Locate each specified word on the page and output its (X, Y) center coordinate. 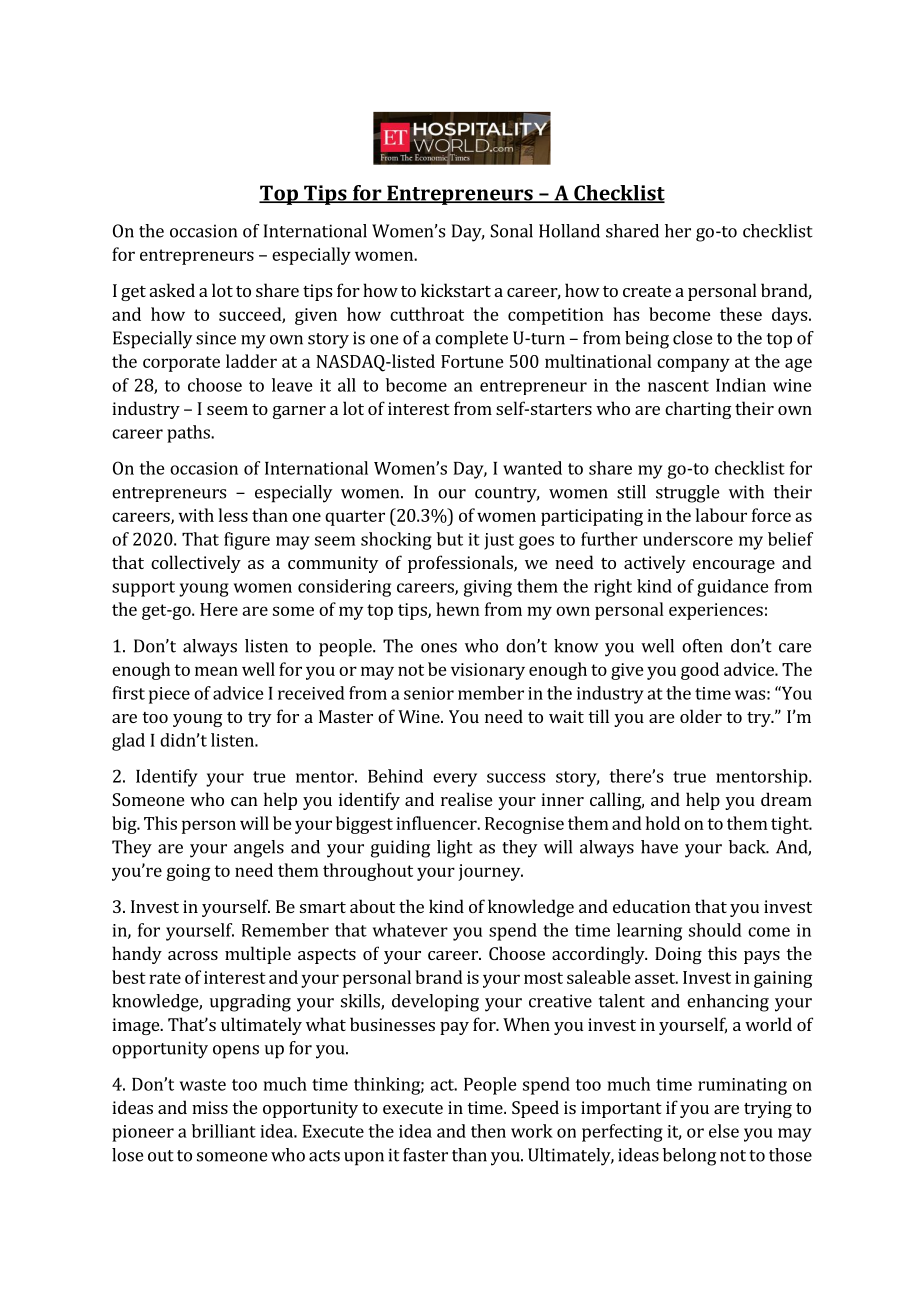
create (647, 291)
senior (429, 693)
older (701, 716)
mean (216, 671)
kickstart (456, 290)
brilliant (224, 1131)
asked (172, 290)
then (488, 1131)
